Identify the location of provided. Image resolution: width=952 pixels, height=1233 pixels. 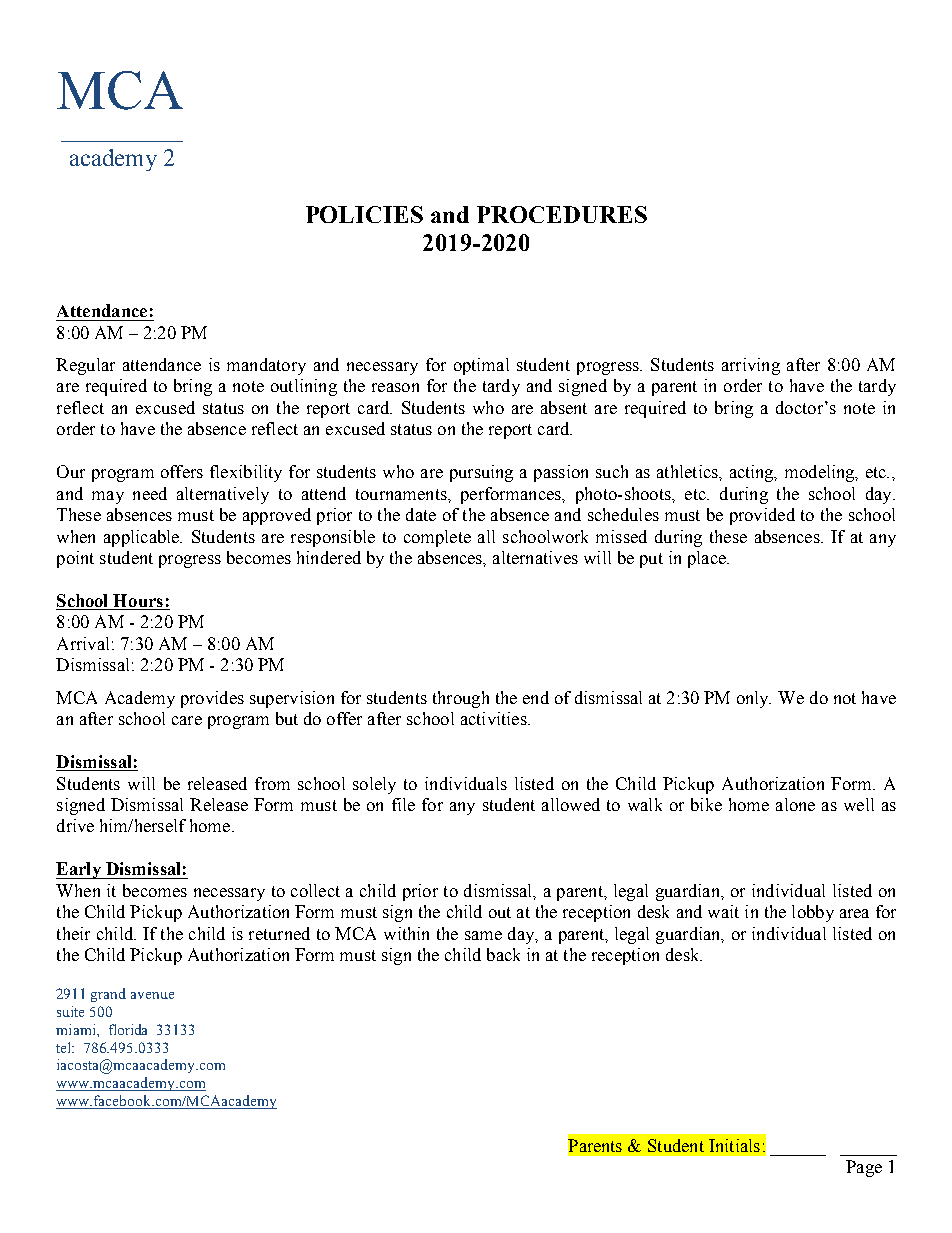
(762, 516).
